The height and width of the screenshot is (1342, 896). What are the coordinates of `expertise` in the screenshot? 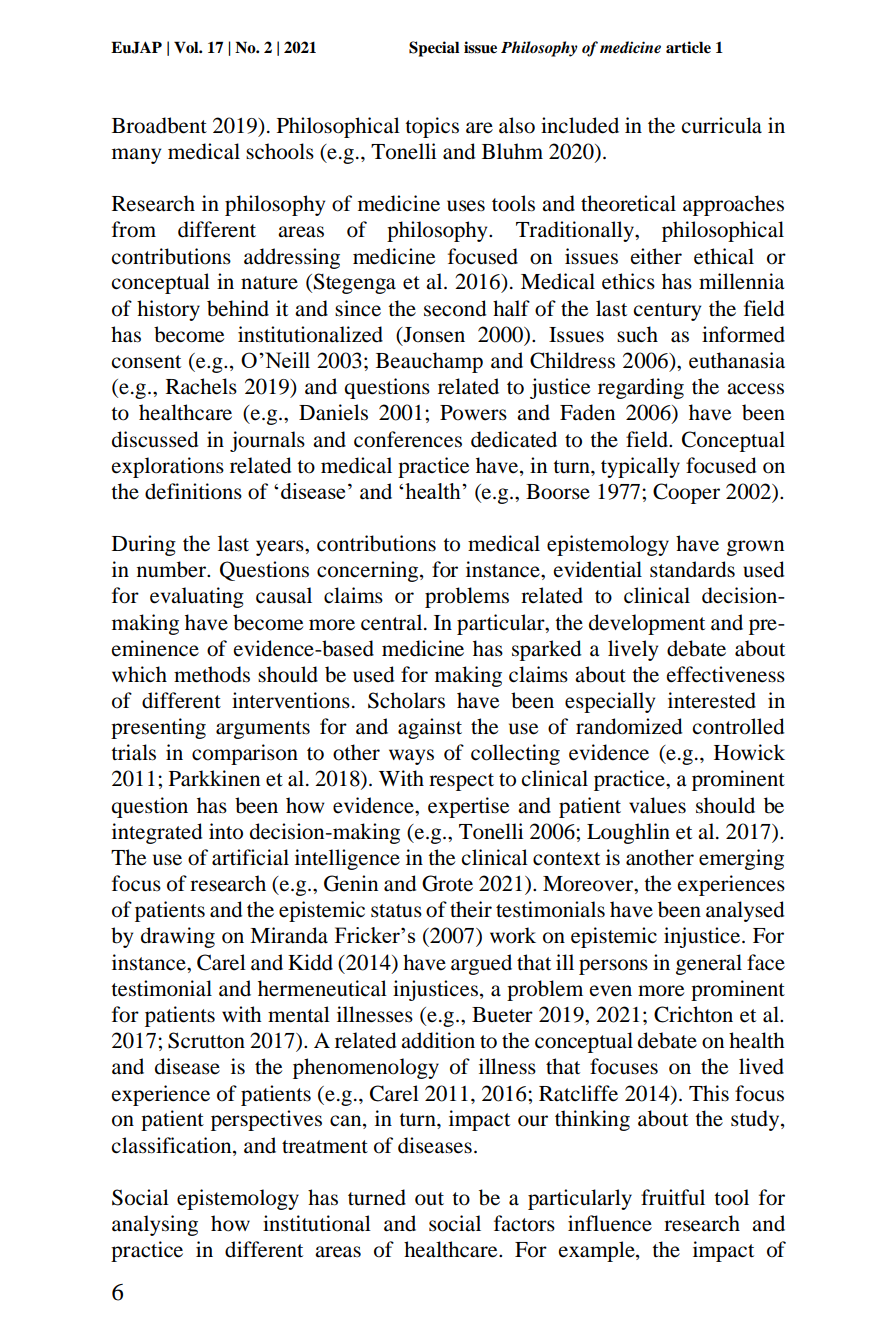 It's located at (468, 807).
